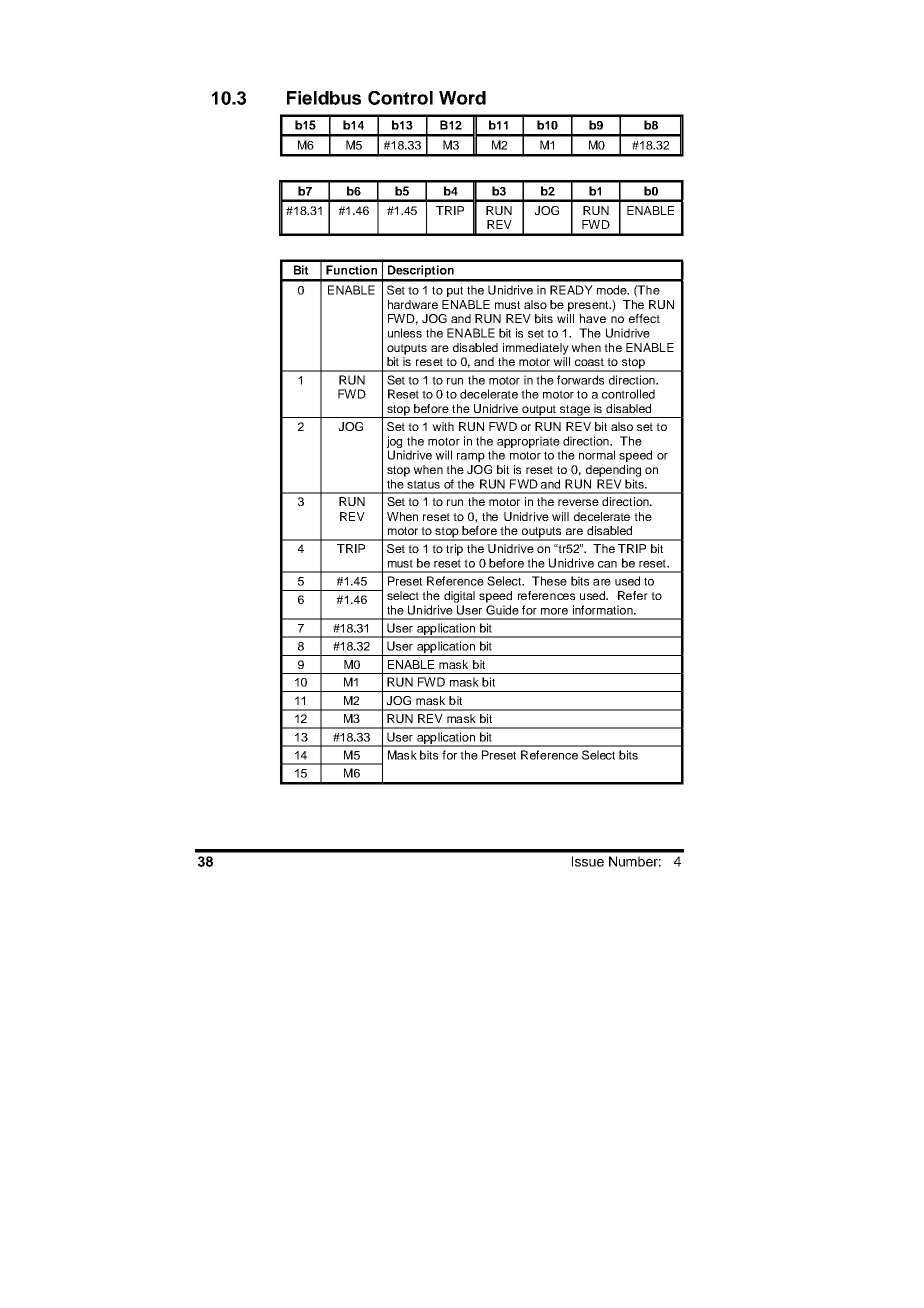 This screenshot has width=924, height=1308. What do you see at coordinates (443, 426) in the screenshot?
I see `with` at bounding box center [443, 426].
